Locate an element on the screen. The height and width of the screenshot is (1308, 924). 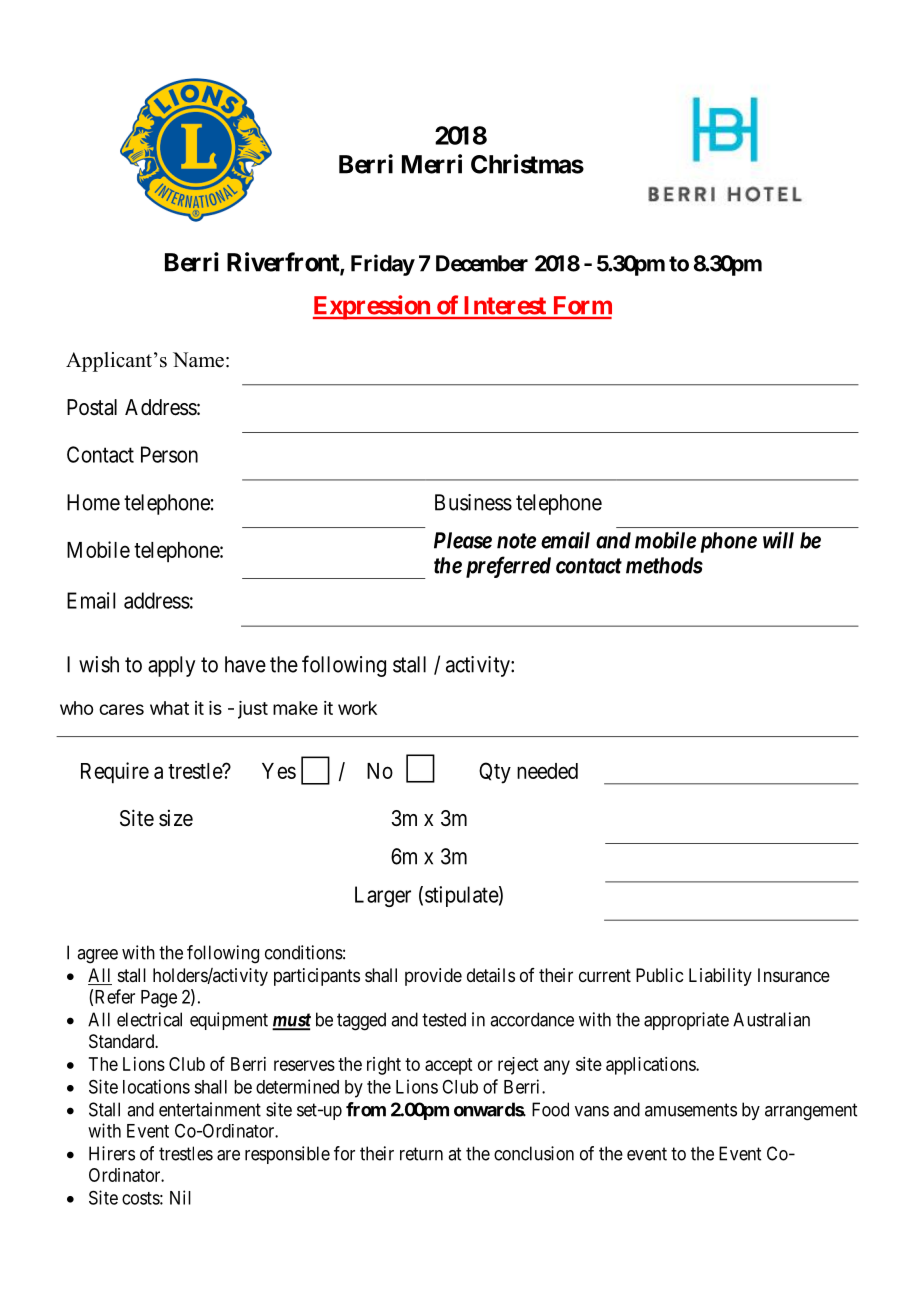
Name is located at coordinates (198, 360).
